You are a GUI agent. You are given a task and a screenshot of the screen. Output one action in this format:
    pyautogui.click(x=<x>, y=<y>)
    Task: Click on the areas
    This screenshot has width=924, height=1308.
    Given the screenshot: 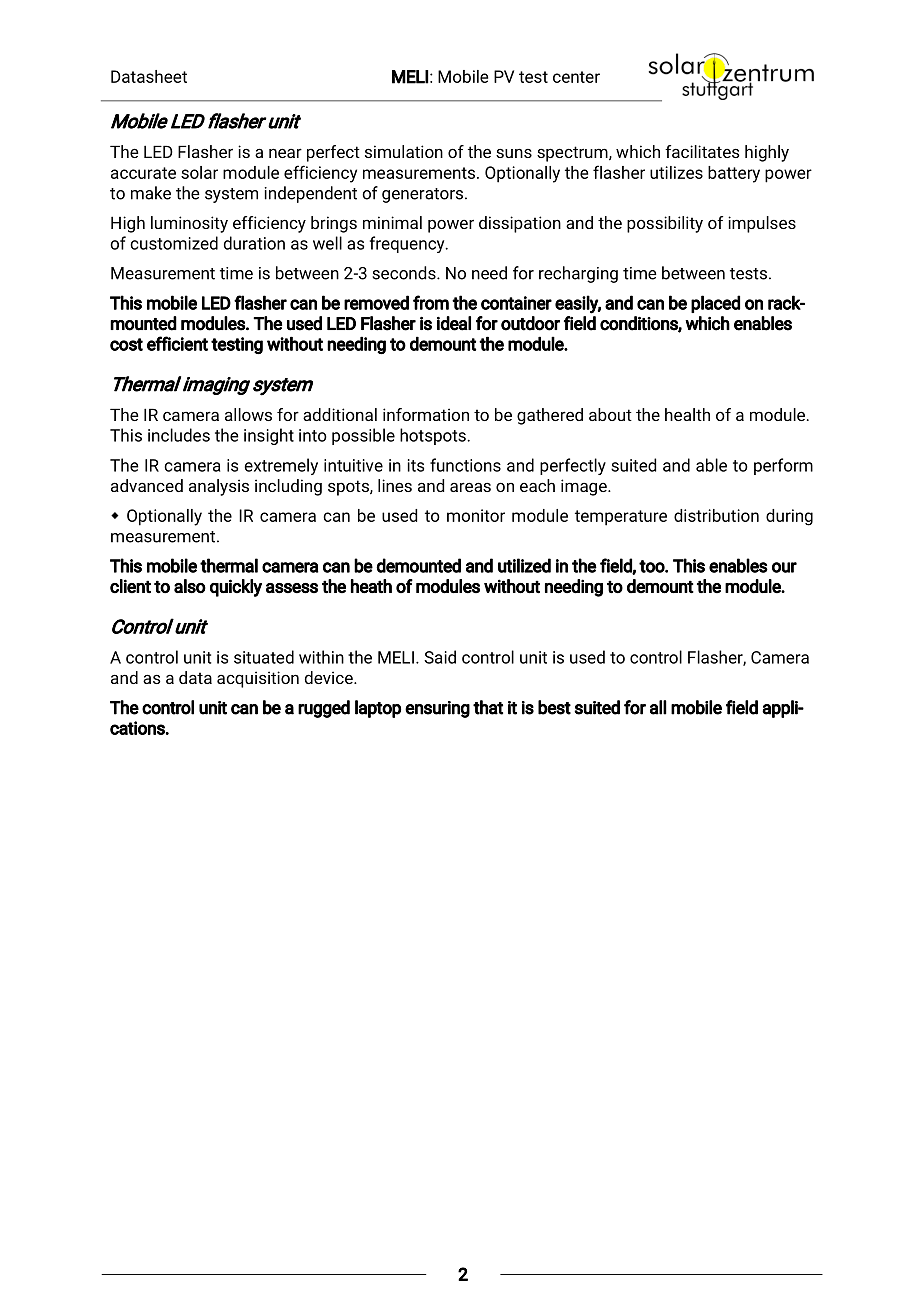 What is the action you would take?
    pyautogui.click(x=470, y=487)
